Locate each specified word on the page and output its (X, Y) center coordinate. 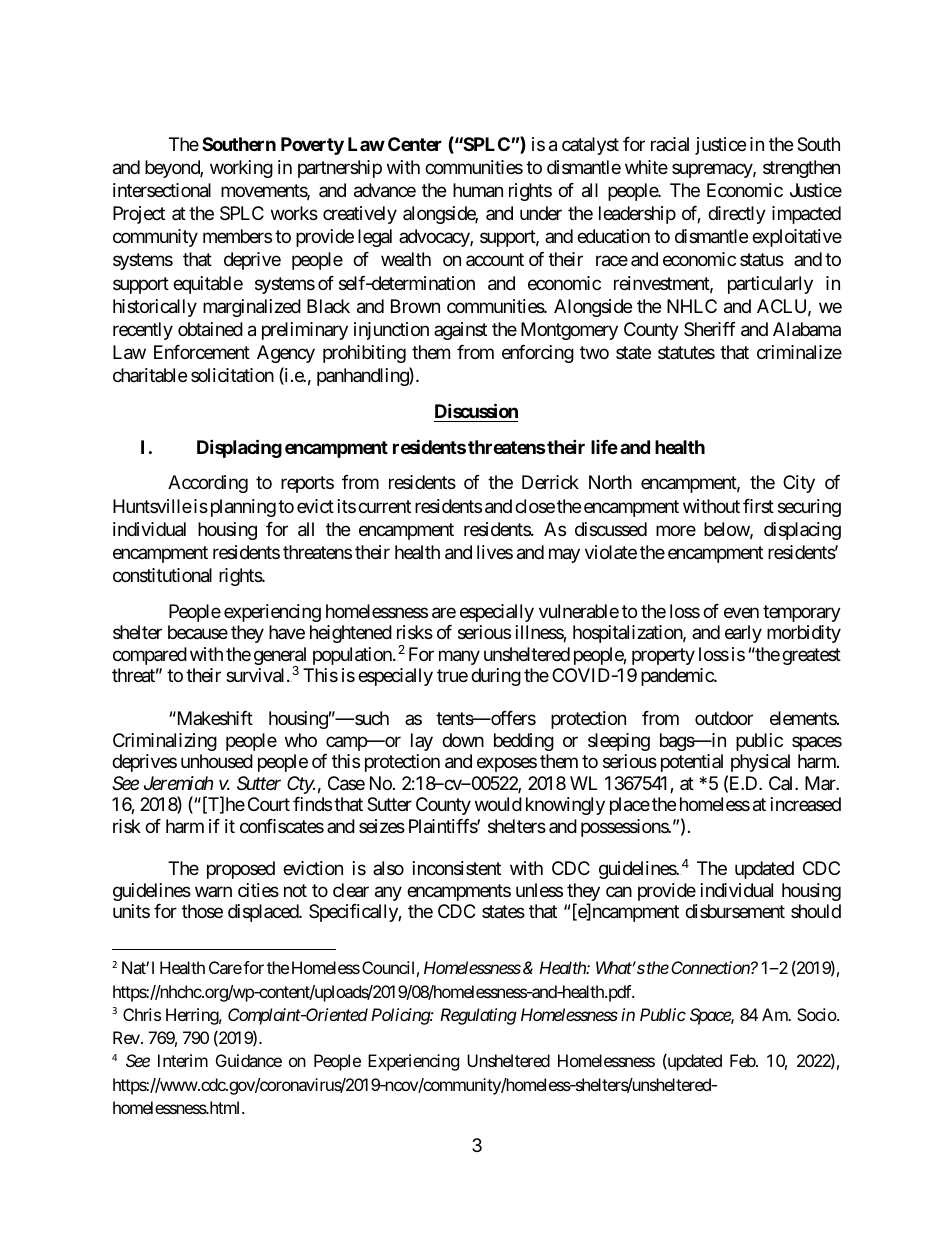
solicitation (232, 375)
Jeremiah (178, 783)
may (564, 555)
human (478, 190)
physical (760, 763)
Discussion (476, 410)
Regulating (478, 1016)
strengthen (801, 169)
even (741, 612)
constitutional (162, 575)
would (498, 804)
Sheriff (710, 329)
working (241, 169)
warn (213, 891)
